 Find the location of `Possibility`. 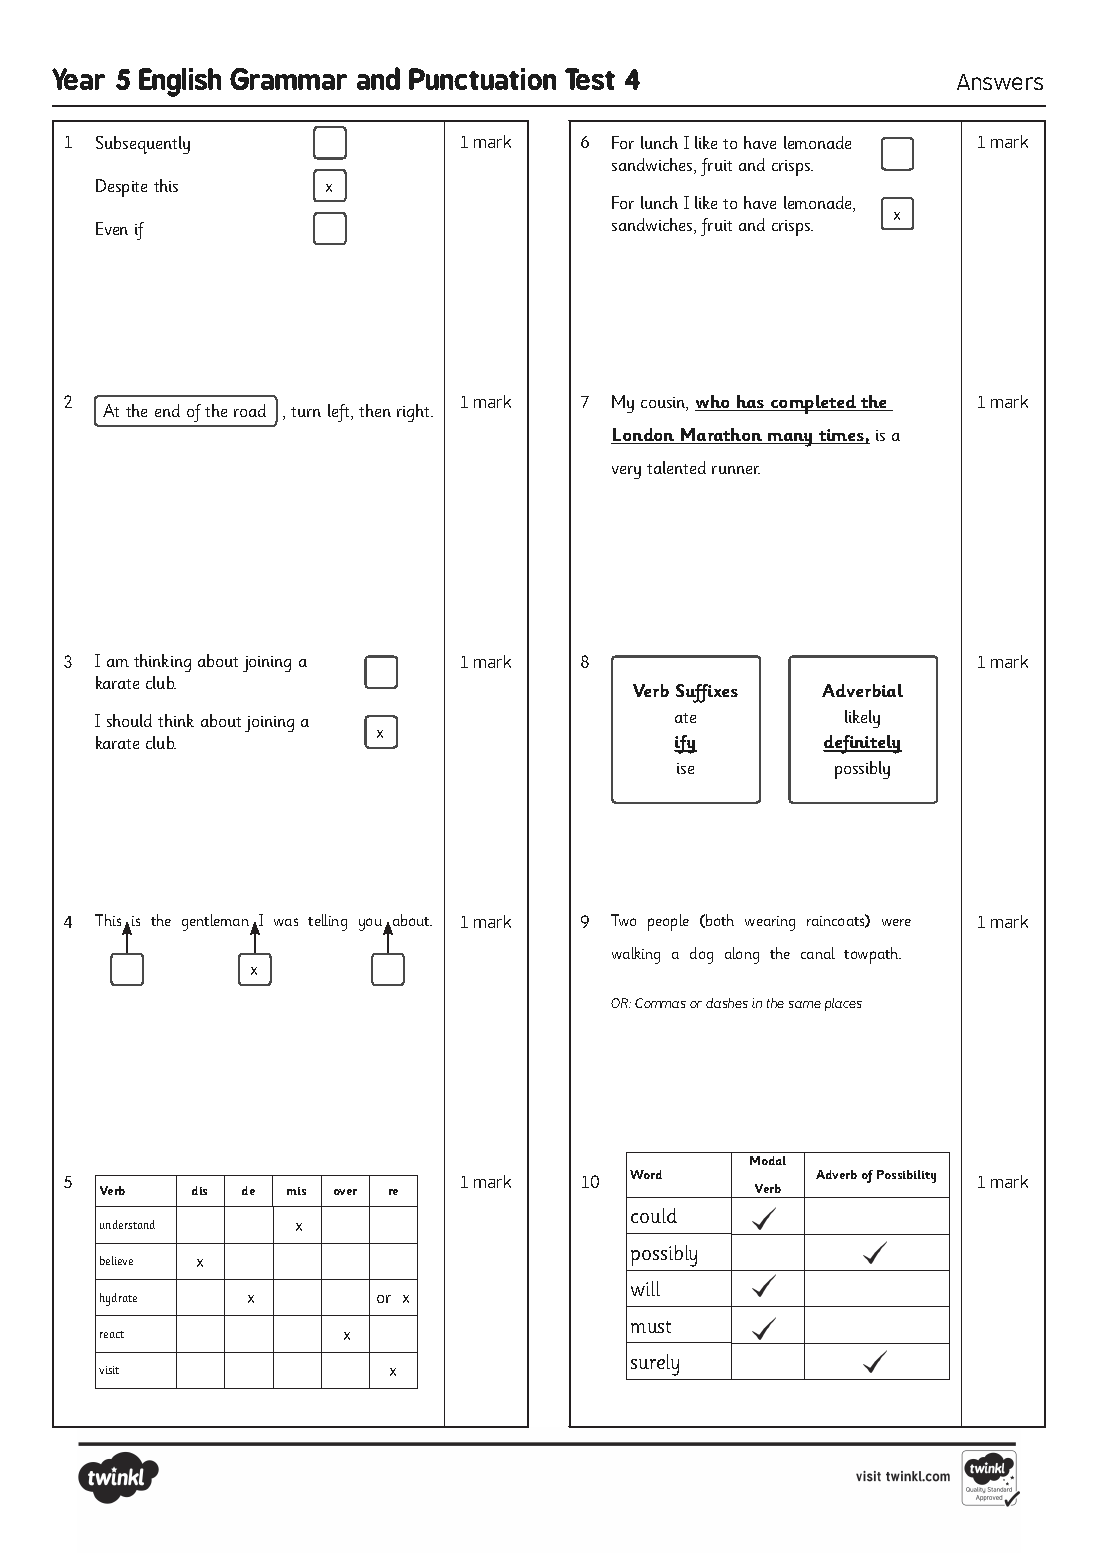

Possibility is located at coordinates (906, 1176).
